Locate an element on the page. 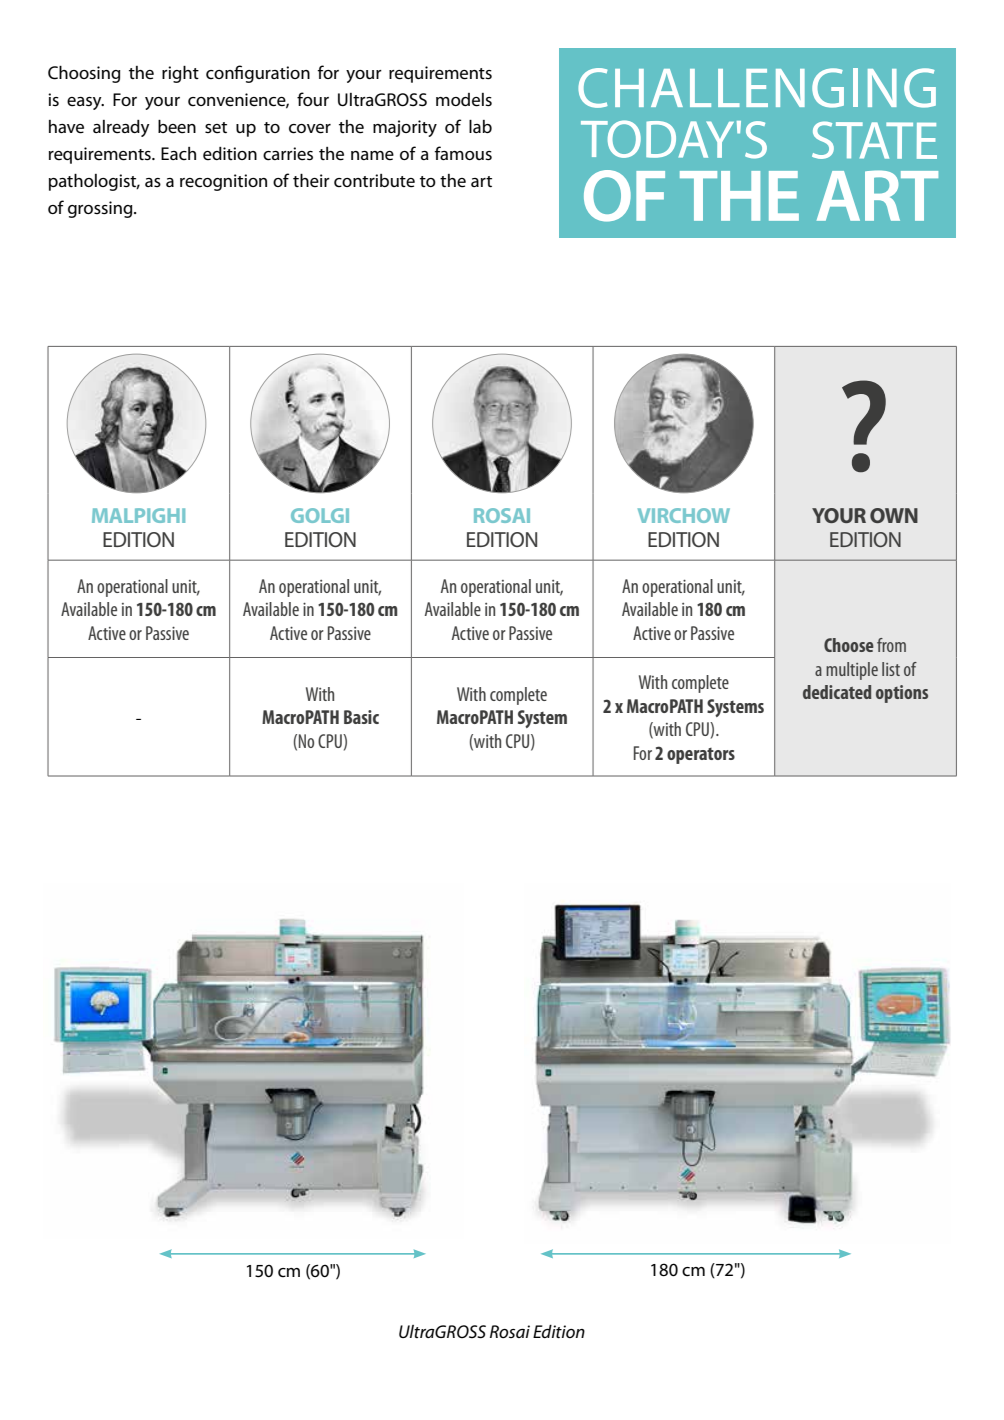 The image size is (1004, 1420). models is located at coordinates (464, 100).
